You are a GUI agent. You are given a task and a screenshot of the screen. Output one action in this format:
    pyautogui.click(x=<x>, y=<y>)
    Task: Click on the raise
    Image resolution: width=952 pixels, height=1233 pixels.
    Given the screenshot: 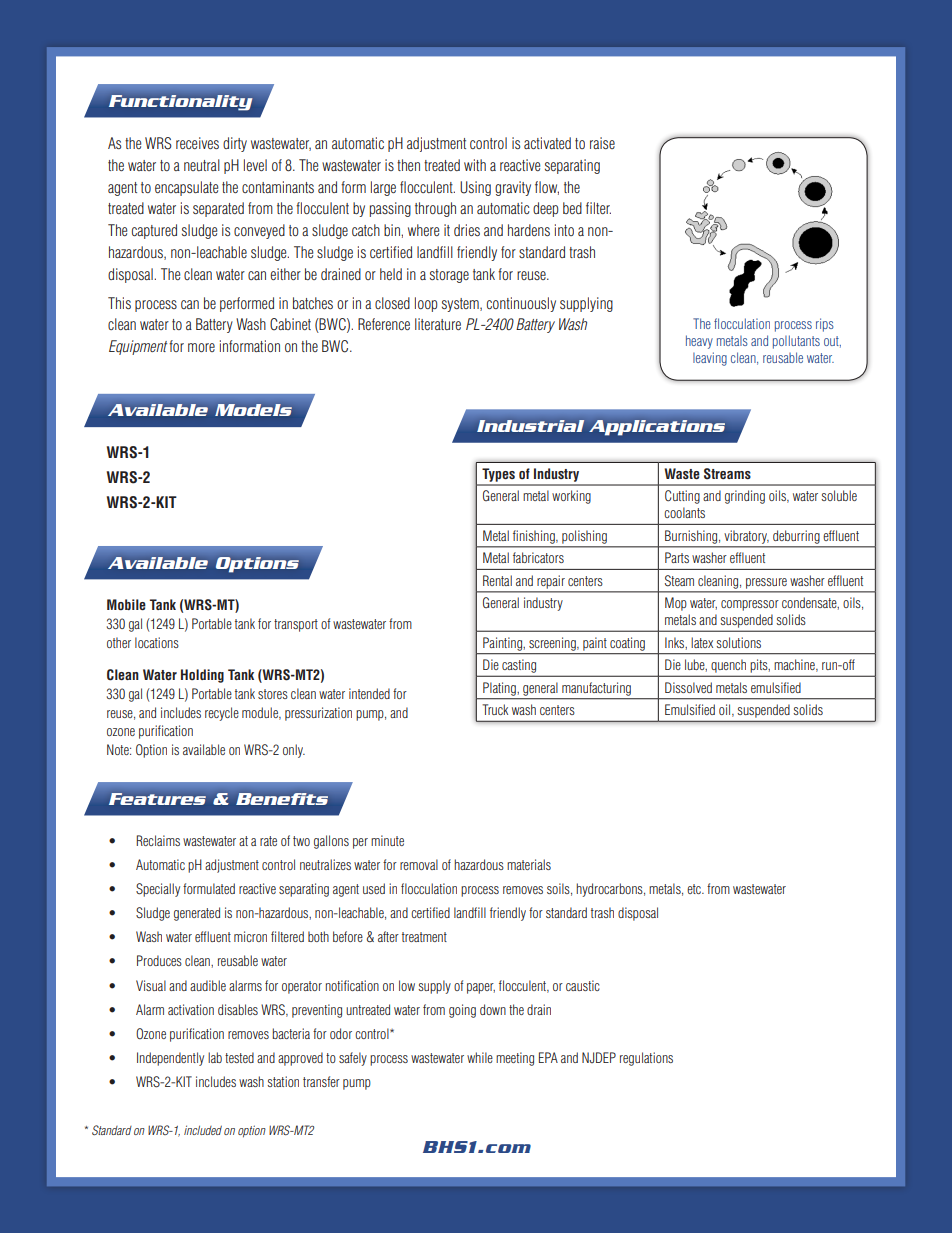 What is the action you would take?
    pyautogui.click(x=602, y=143)
